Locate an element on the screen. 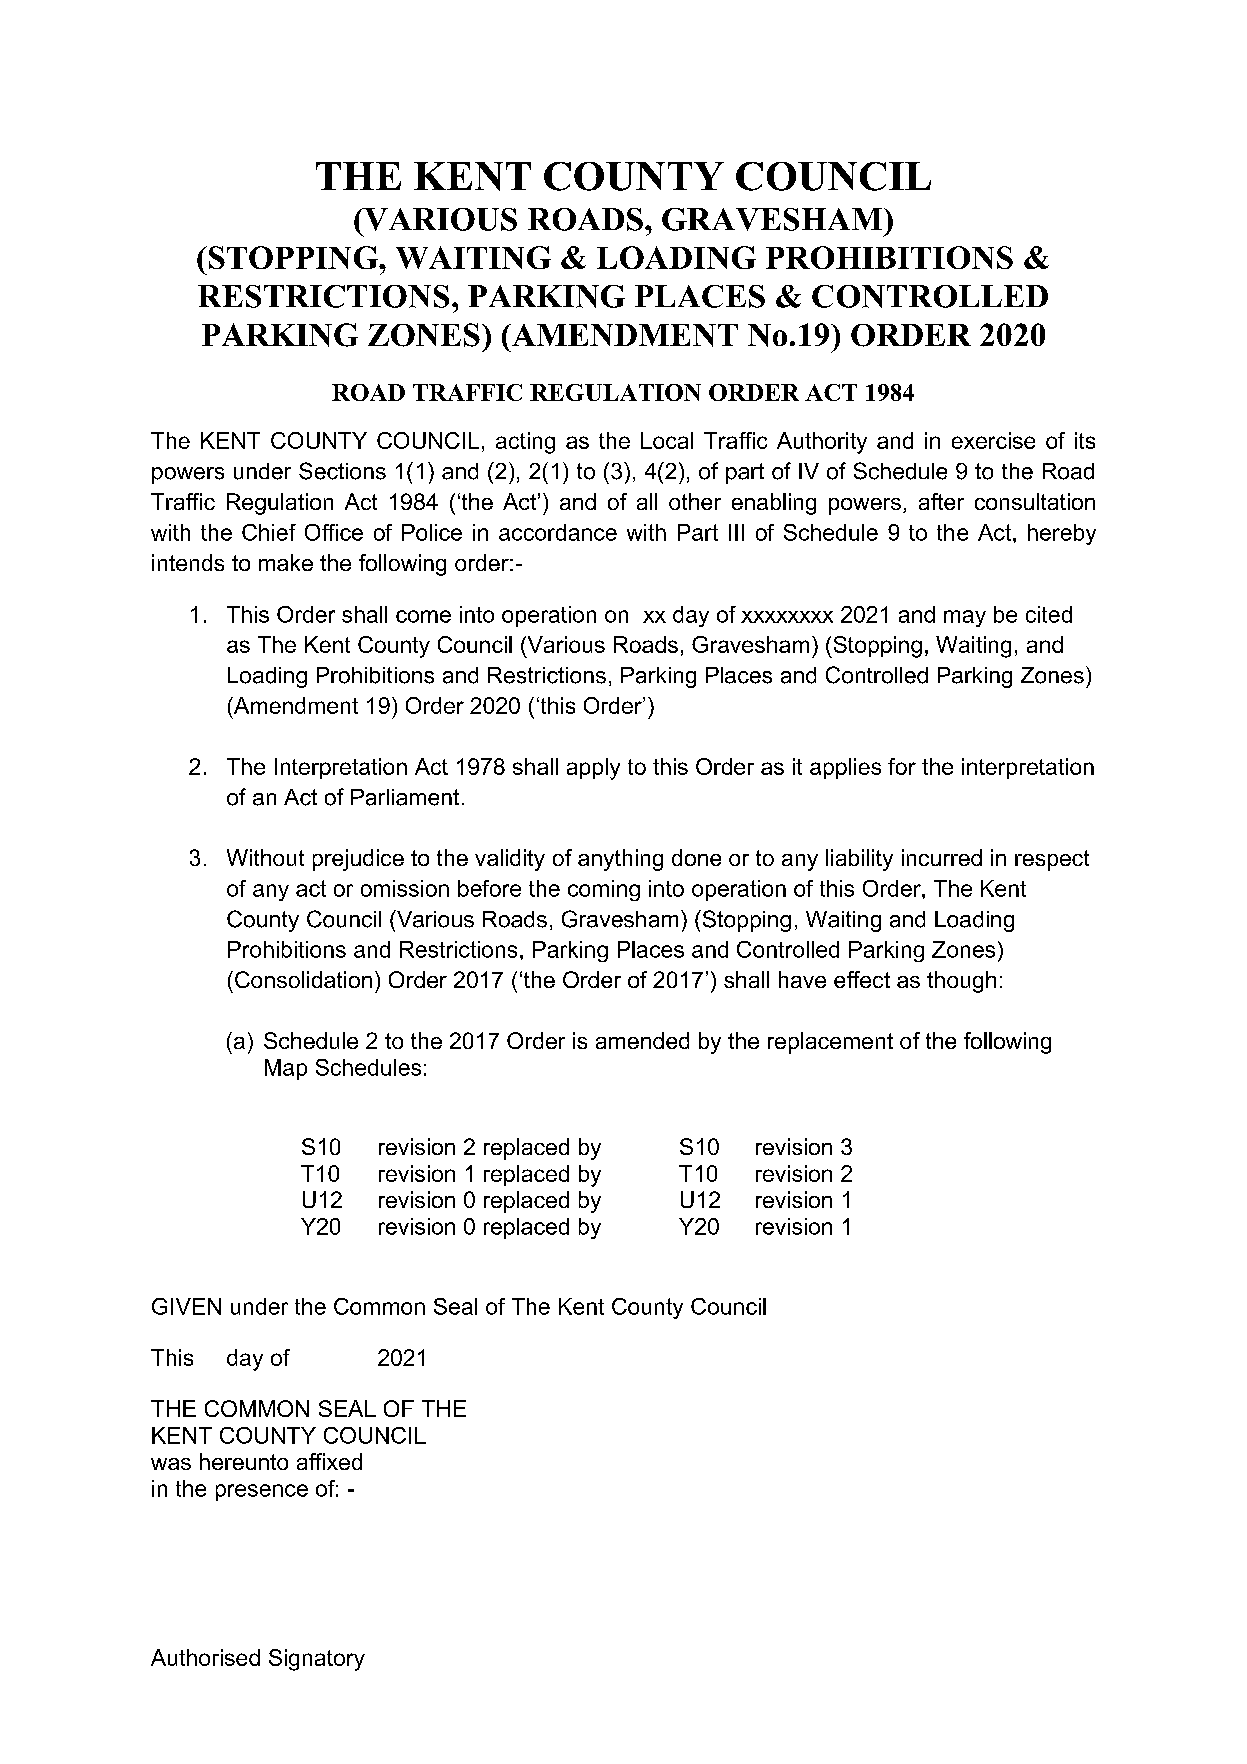 The width and height of the screenshot is (1247, 1764). after is located at coordinates (941, 501).
